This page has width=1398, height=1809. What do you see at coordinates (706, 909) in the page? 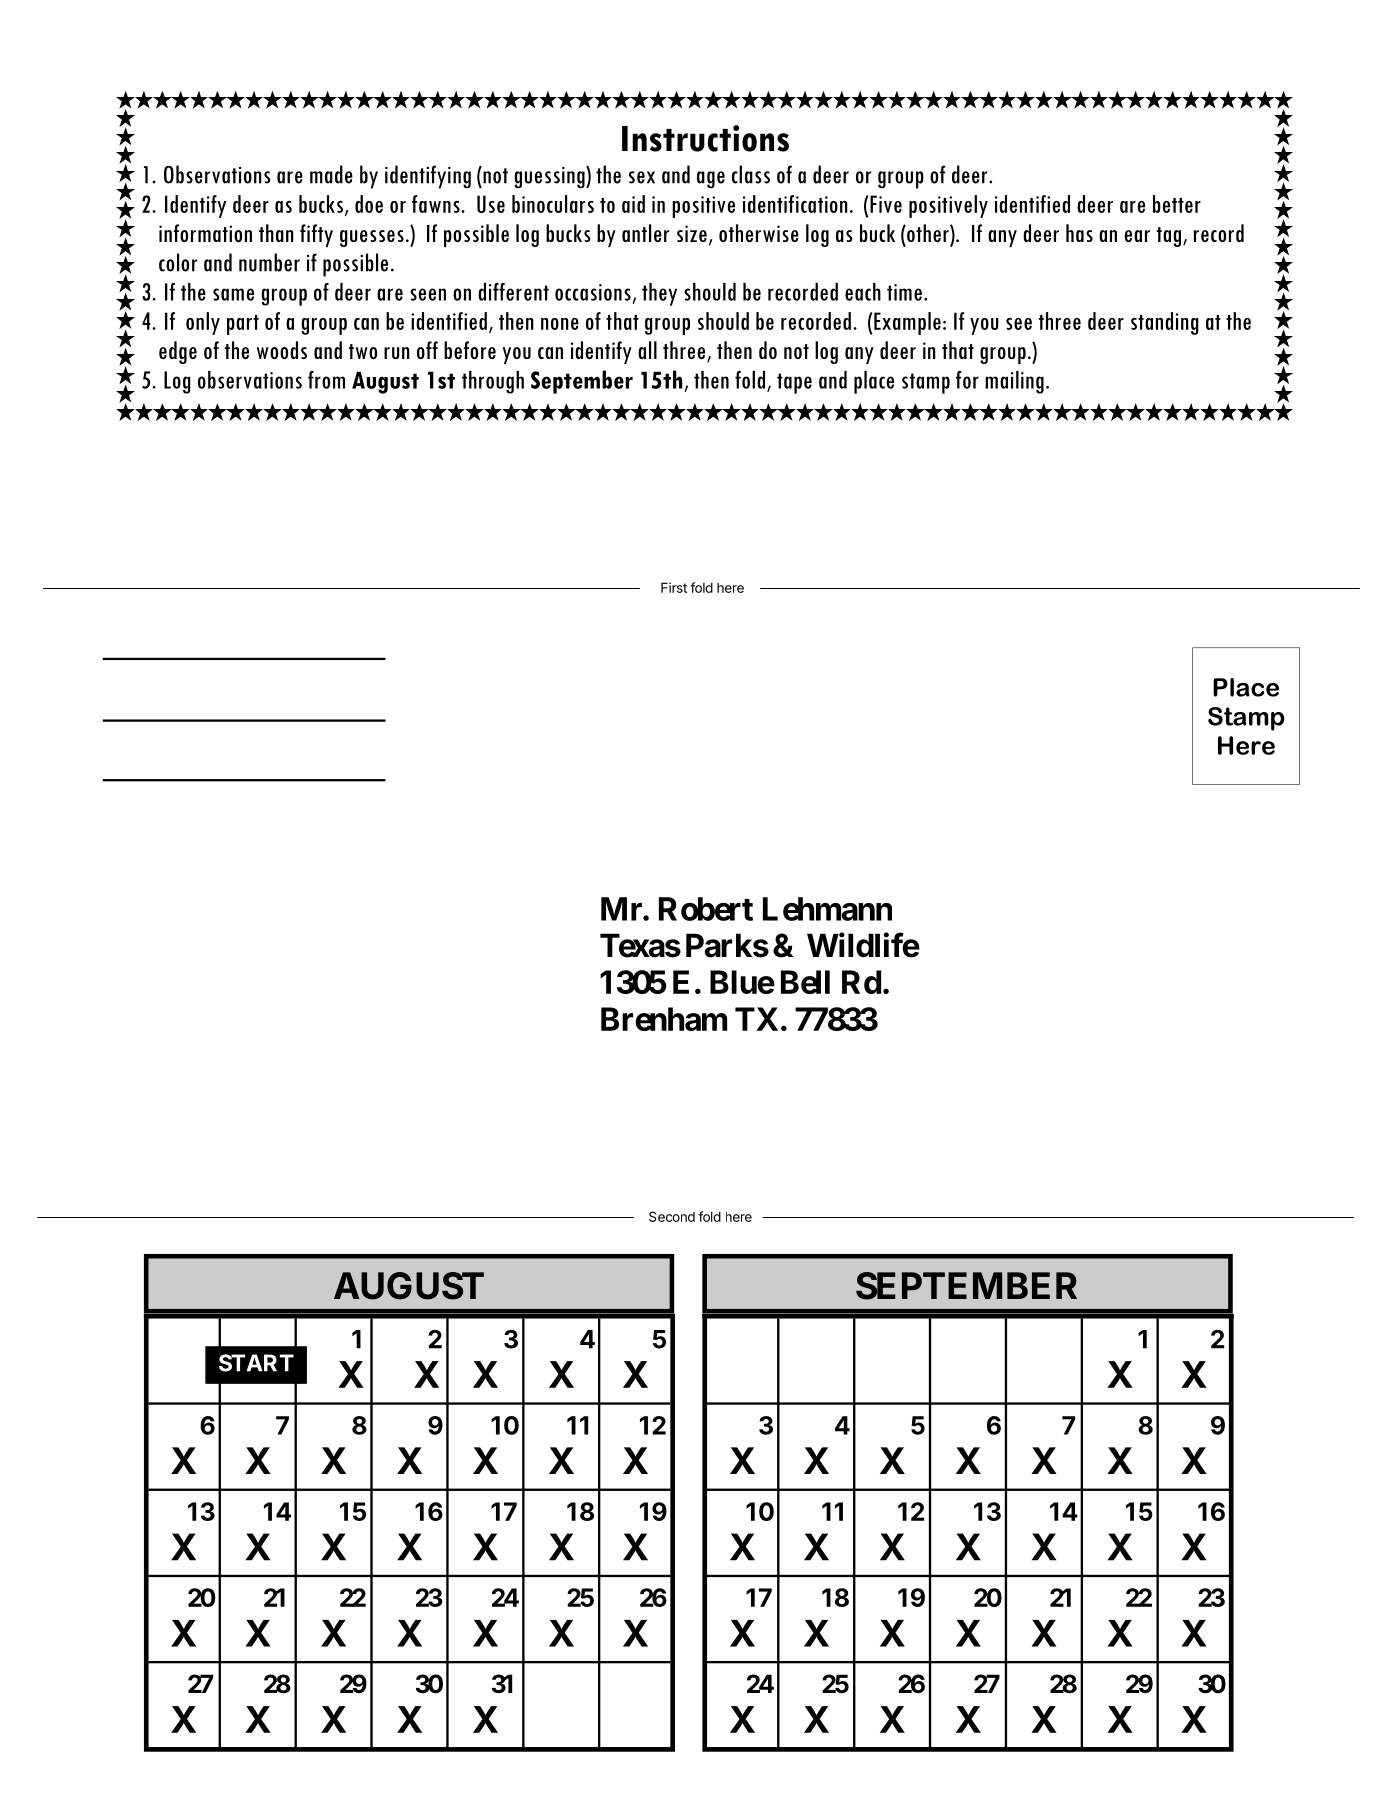
I see `Robert` at bounding box center [706, 909].
